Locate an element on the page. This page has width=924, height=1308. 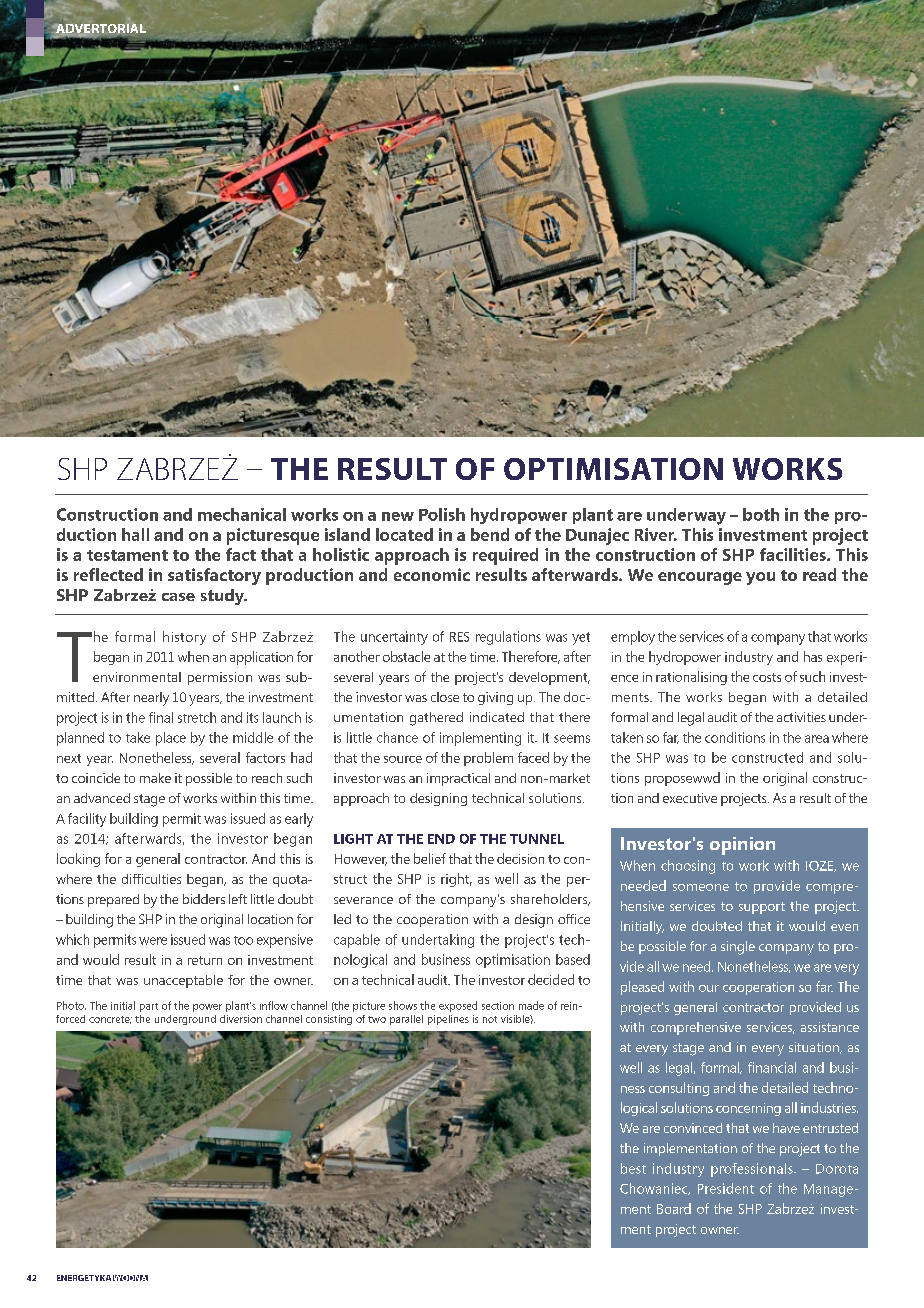
area is located at coordinates (817, 739).
